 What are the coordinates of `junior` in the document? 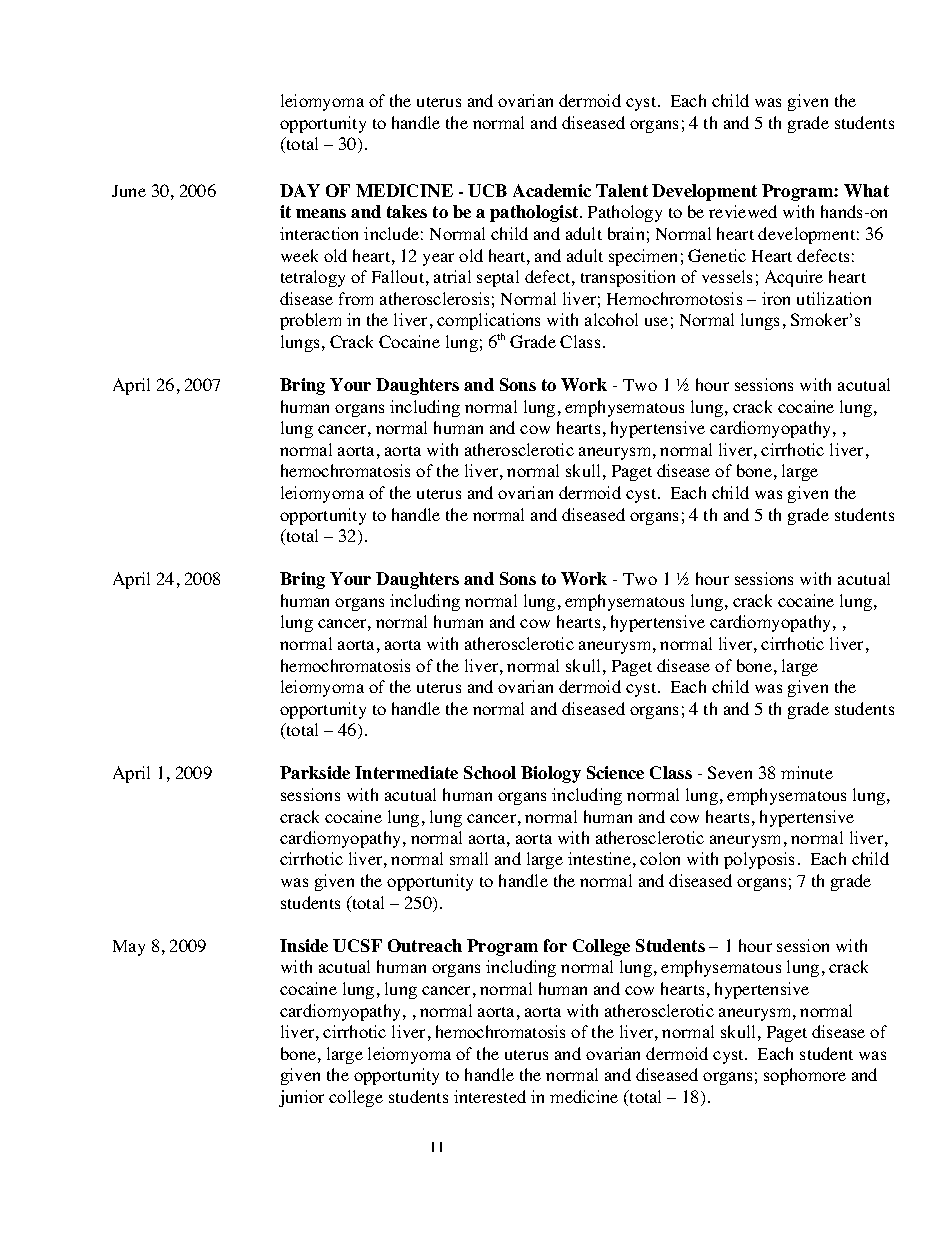 It's located at (301, 1098).
